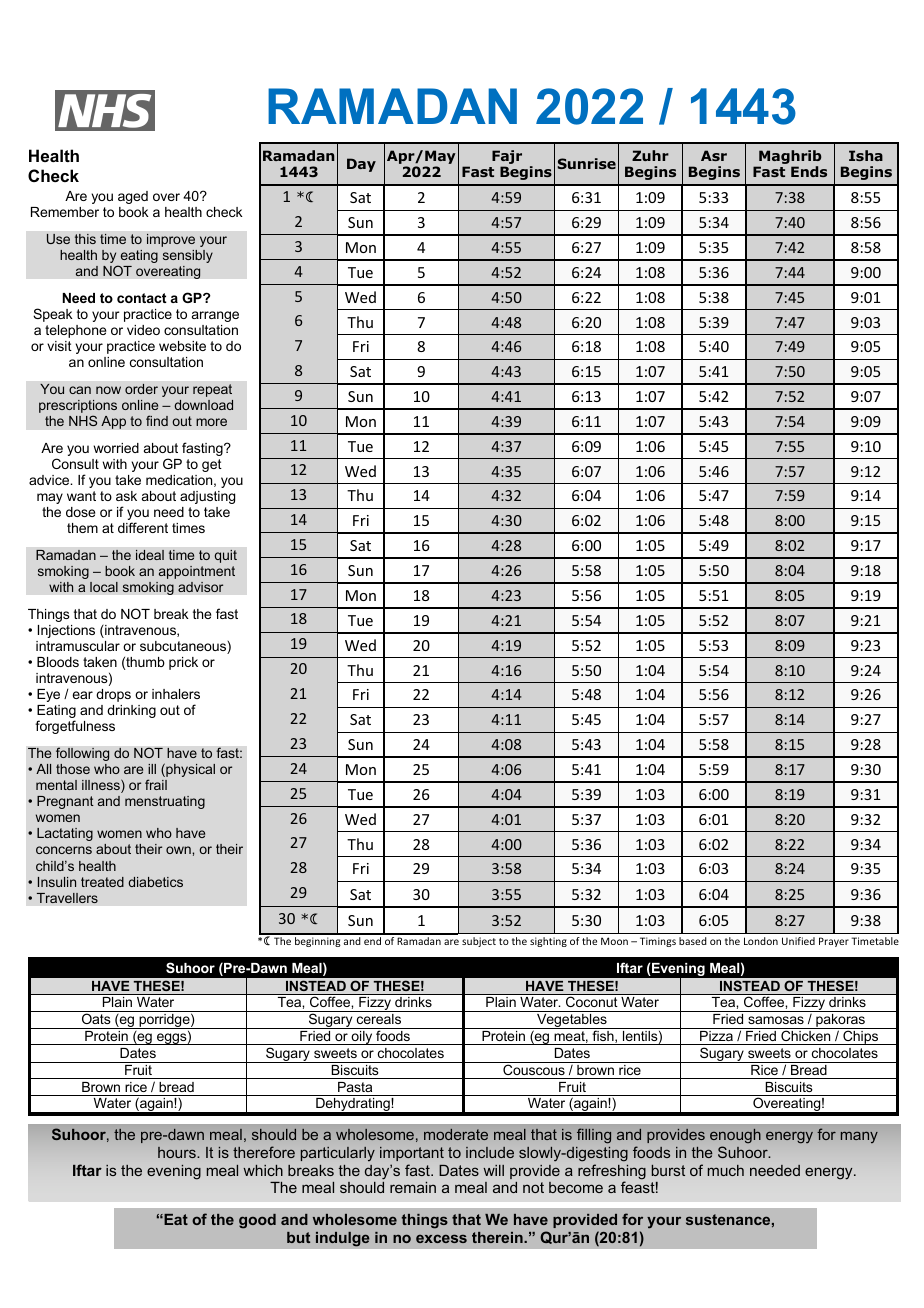  Describe the element at coordinates (507, 157) in the document. I see `Fajr` at that location.
